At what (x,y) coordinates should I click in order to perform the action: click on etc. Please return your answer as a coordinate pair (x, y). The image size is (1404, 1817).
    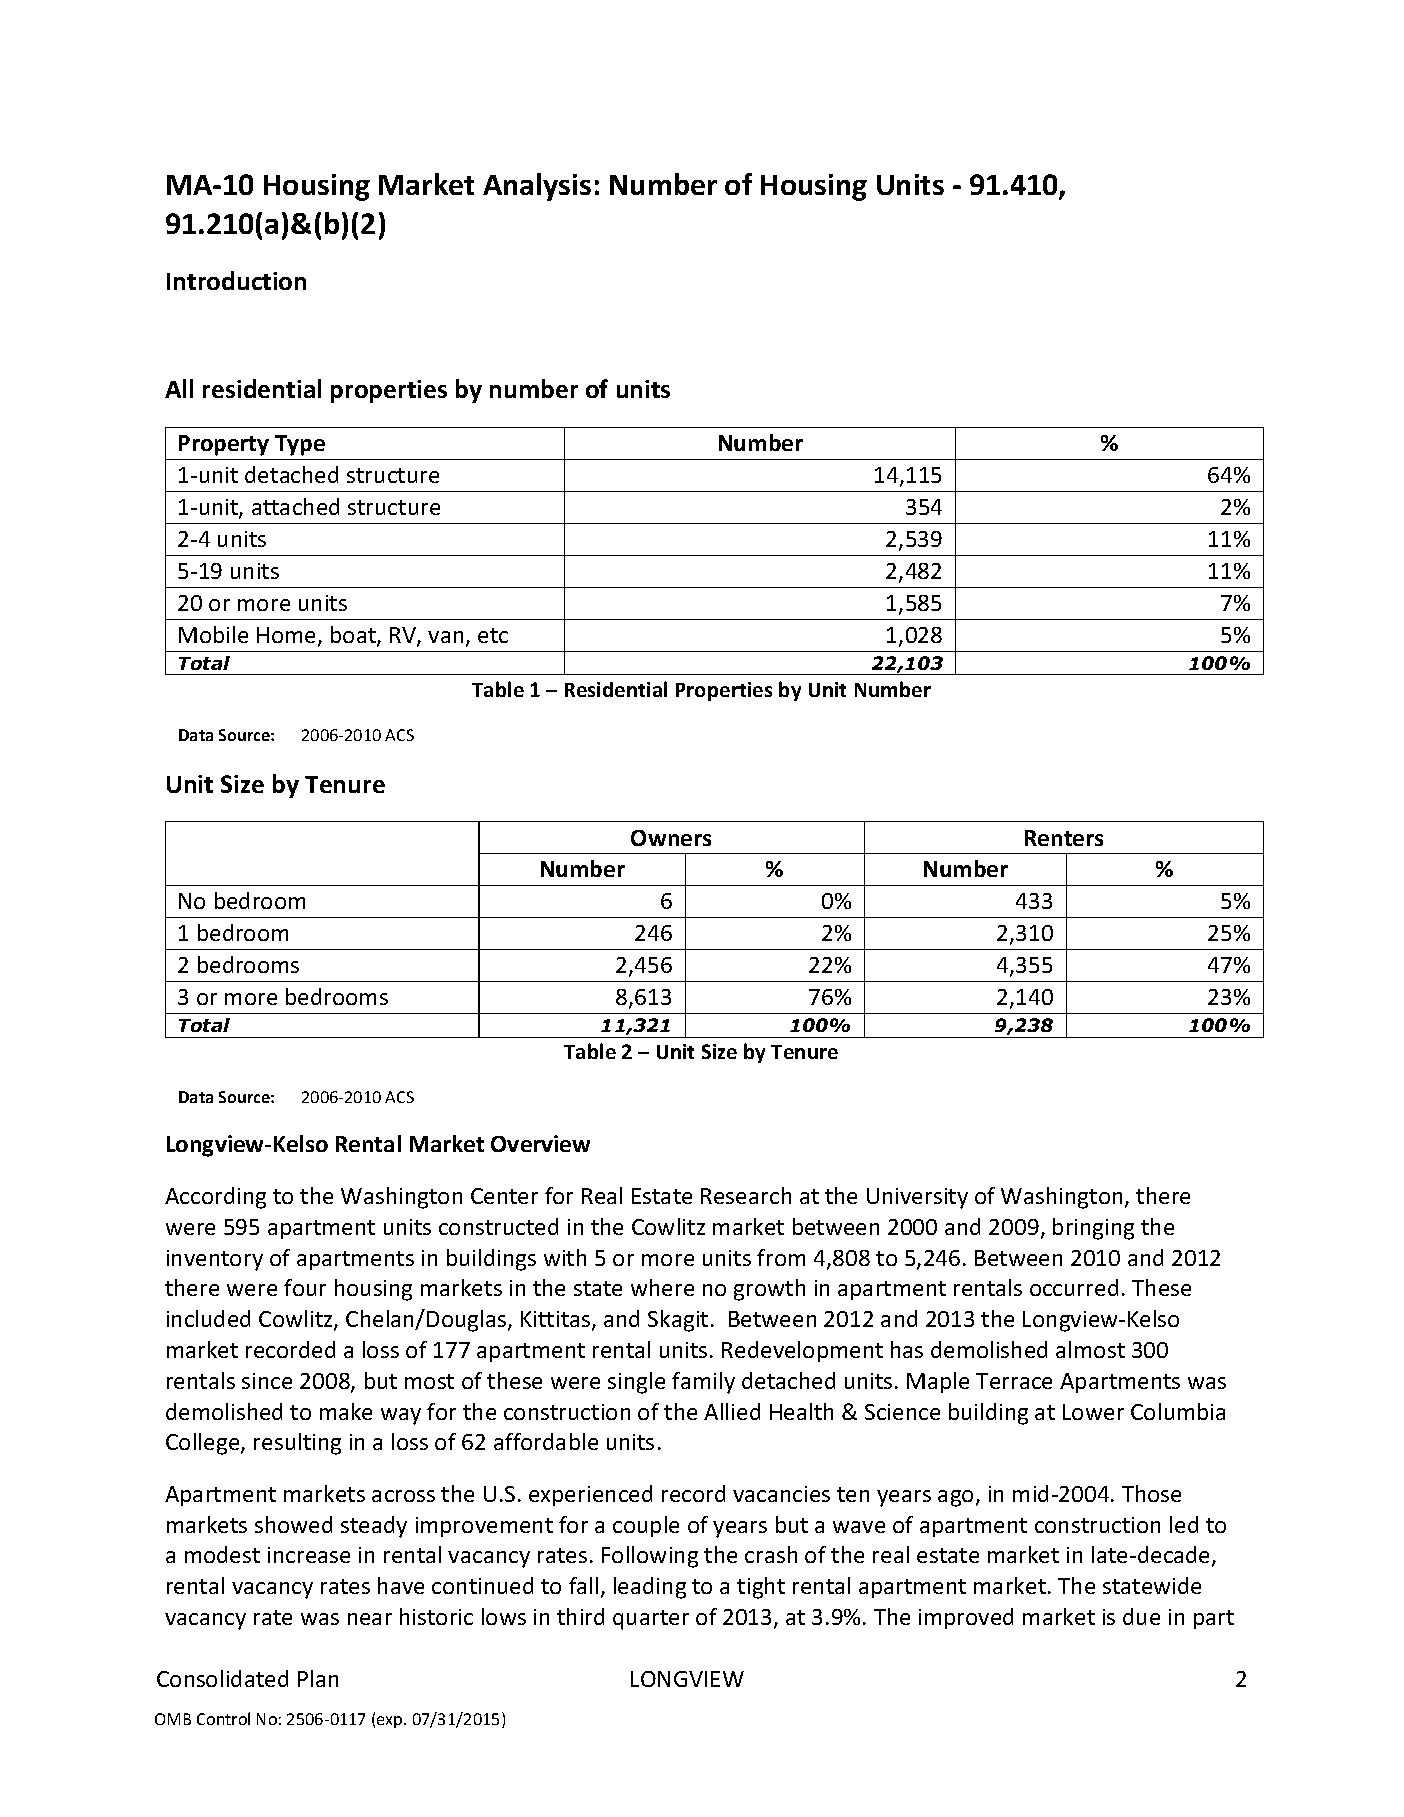
    Looking at the image, I should click on (493, 635).
